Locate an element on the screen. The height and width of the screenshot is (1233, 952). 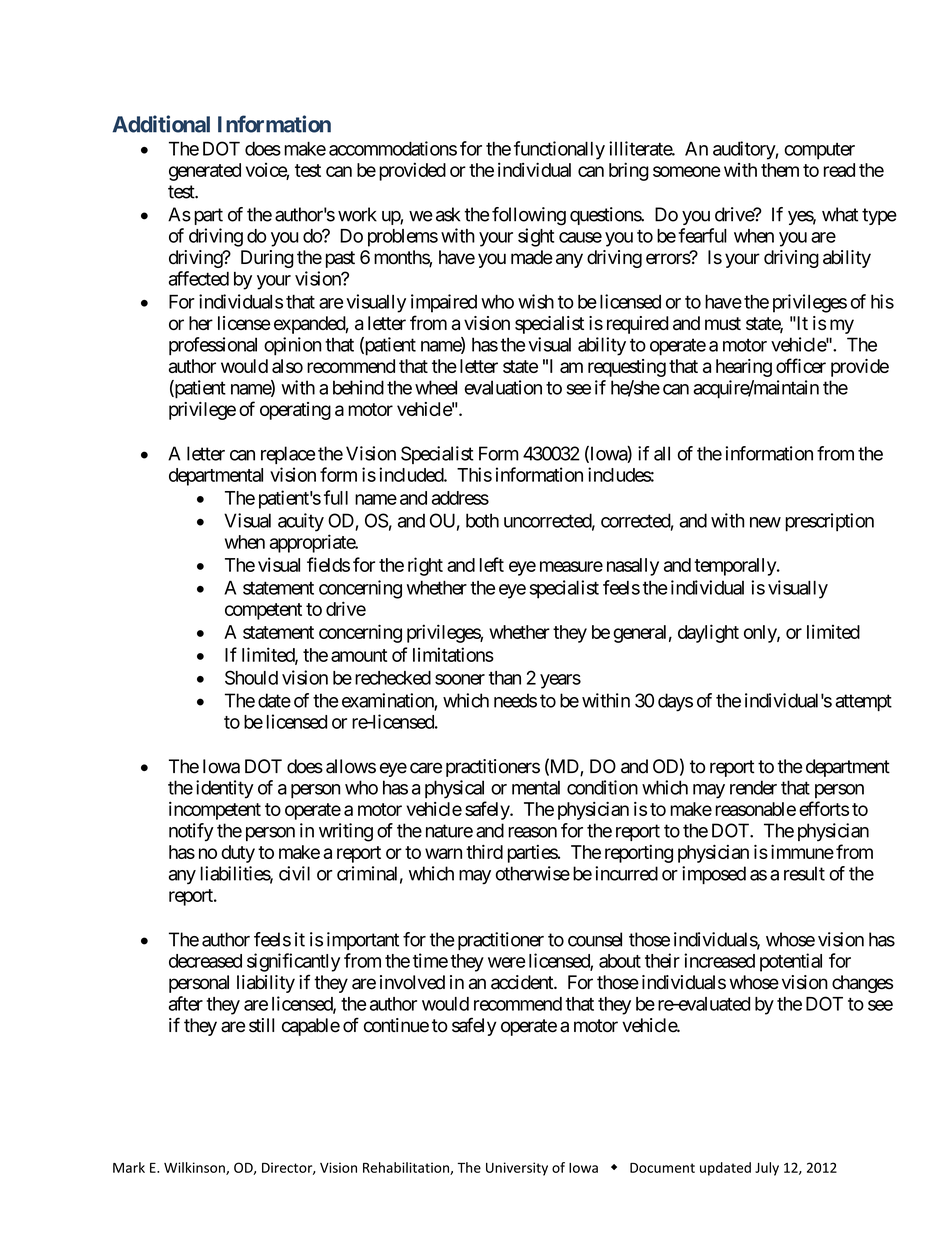
Wilkinson is located at coordinates (195, 1168).
